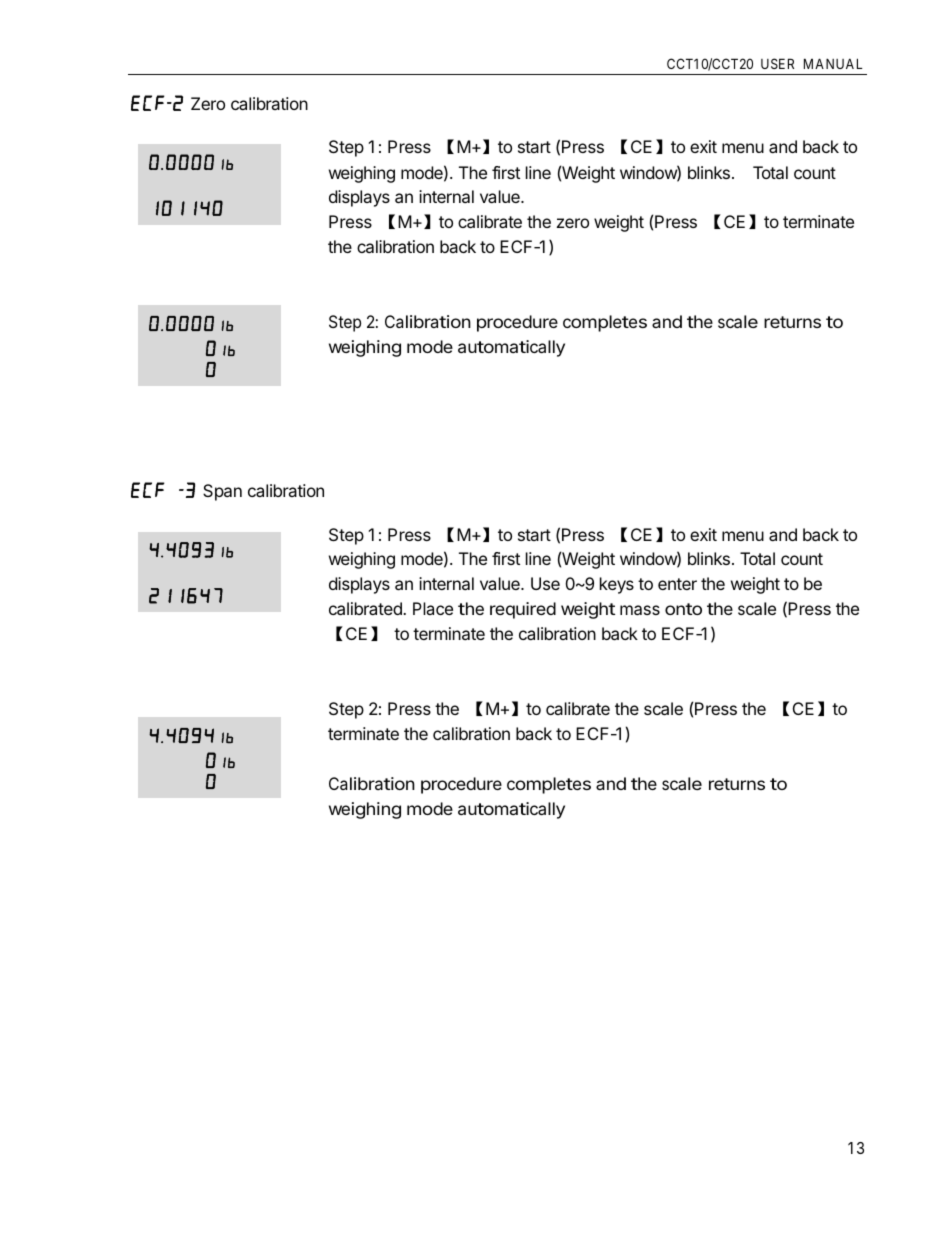 The height and width of the document is (1233, 952). What do you see at coordinates (523, 610) in the document?
I see `required` at bounding box center [523, 610].
